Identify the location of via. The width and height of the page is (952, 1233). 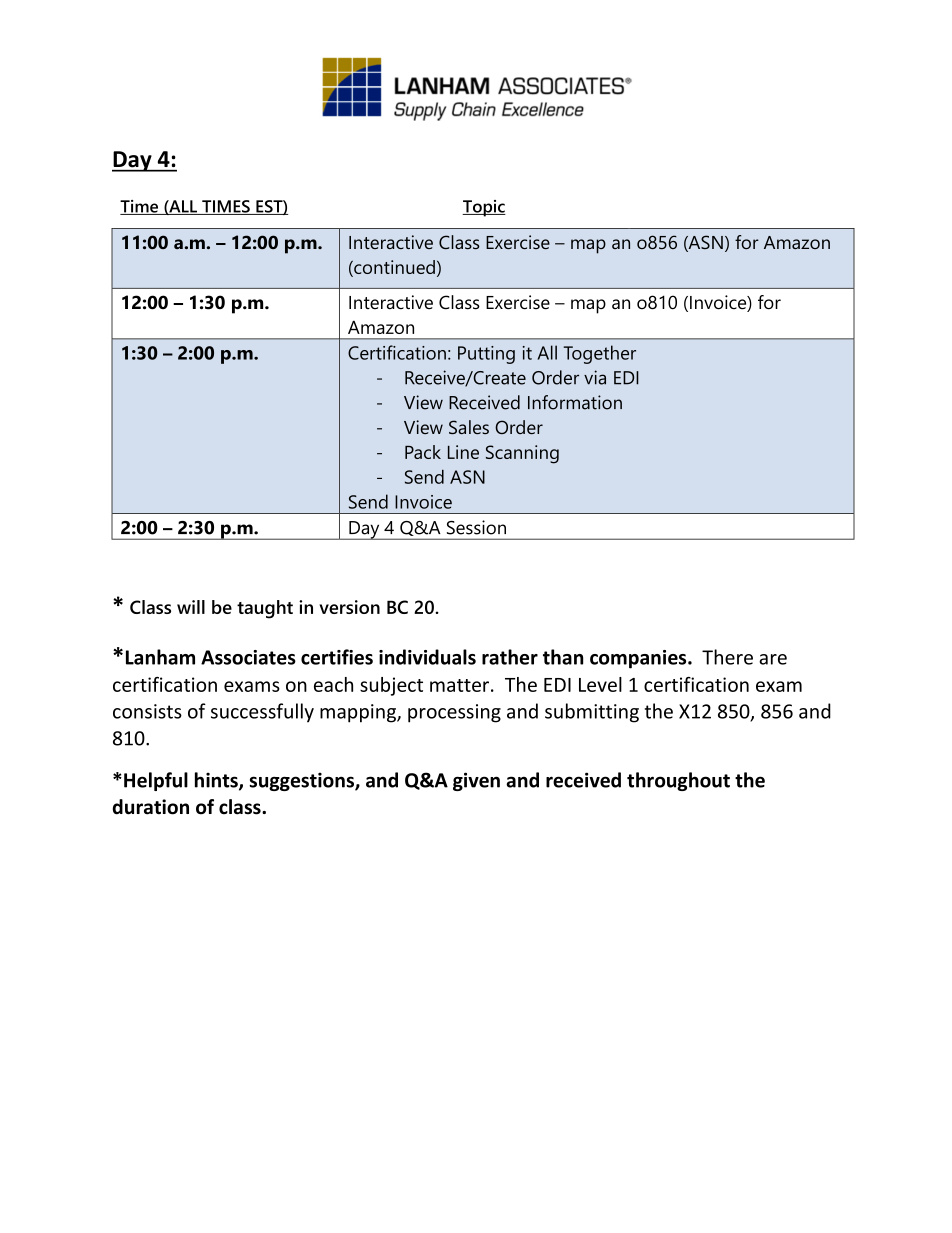
(595, 377).
